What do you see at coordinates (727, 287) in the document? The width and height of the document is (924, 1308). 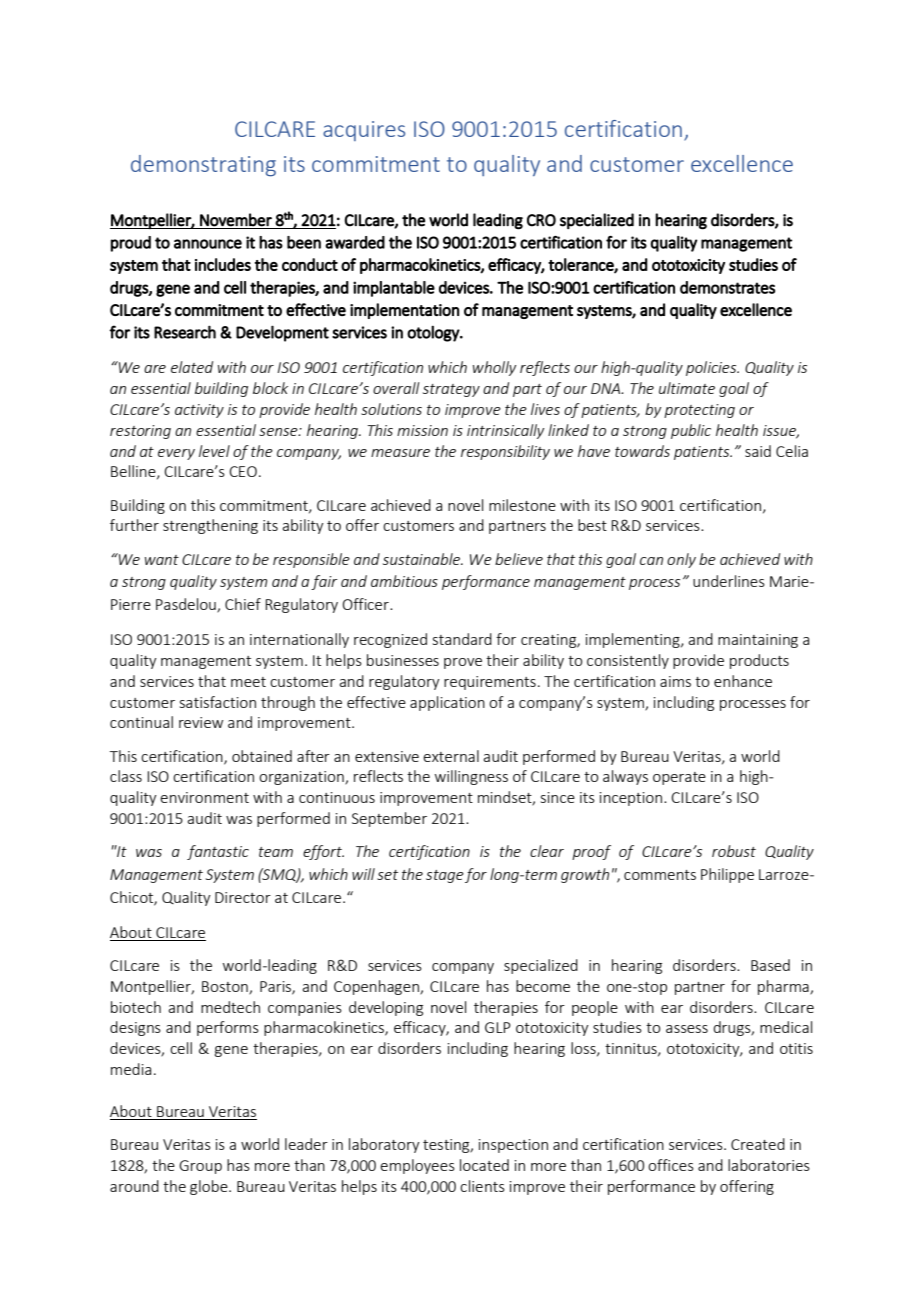 I see `demonstrates` at bounding box center [727, 287].
